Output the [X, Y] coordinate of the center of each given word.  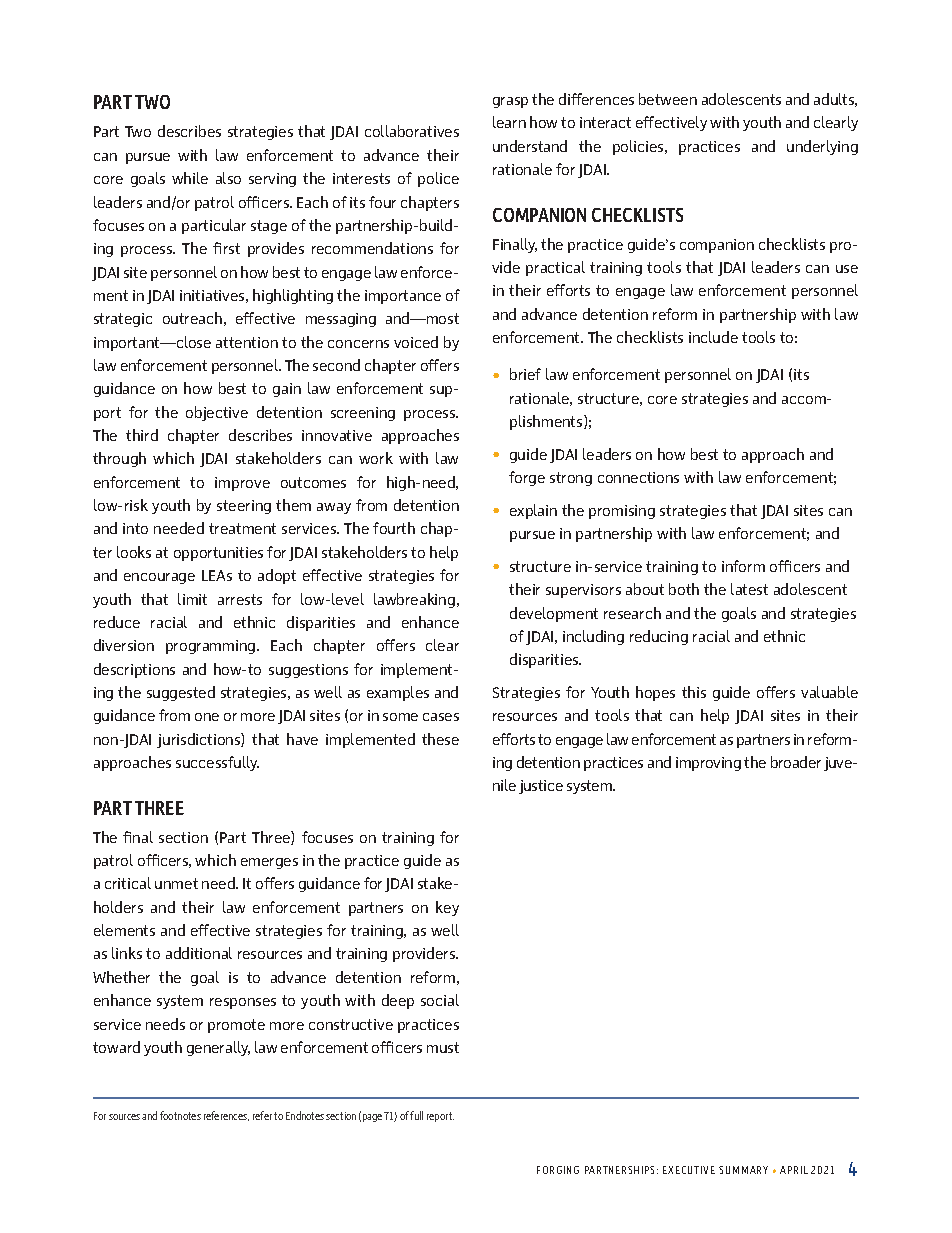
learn [509, 122]
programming [212, 647]
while [190, 178]
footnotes [180, 1115]
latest [749, 589]
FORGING [558, 1170]
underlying [822, 147]
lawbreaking [414, 600]
